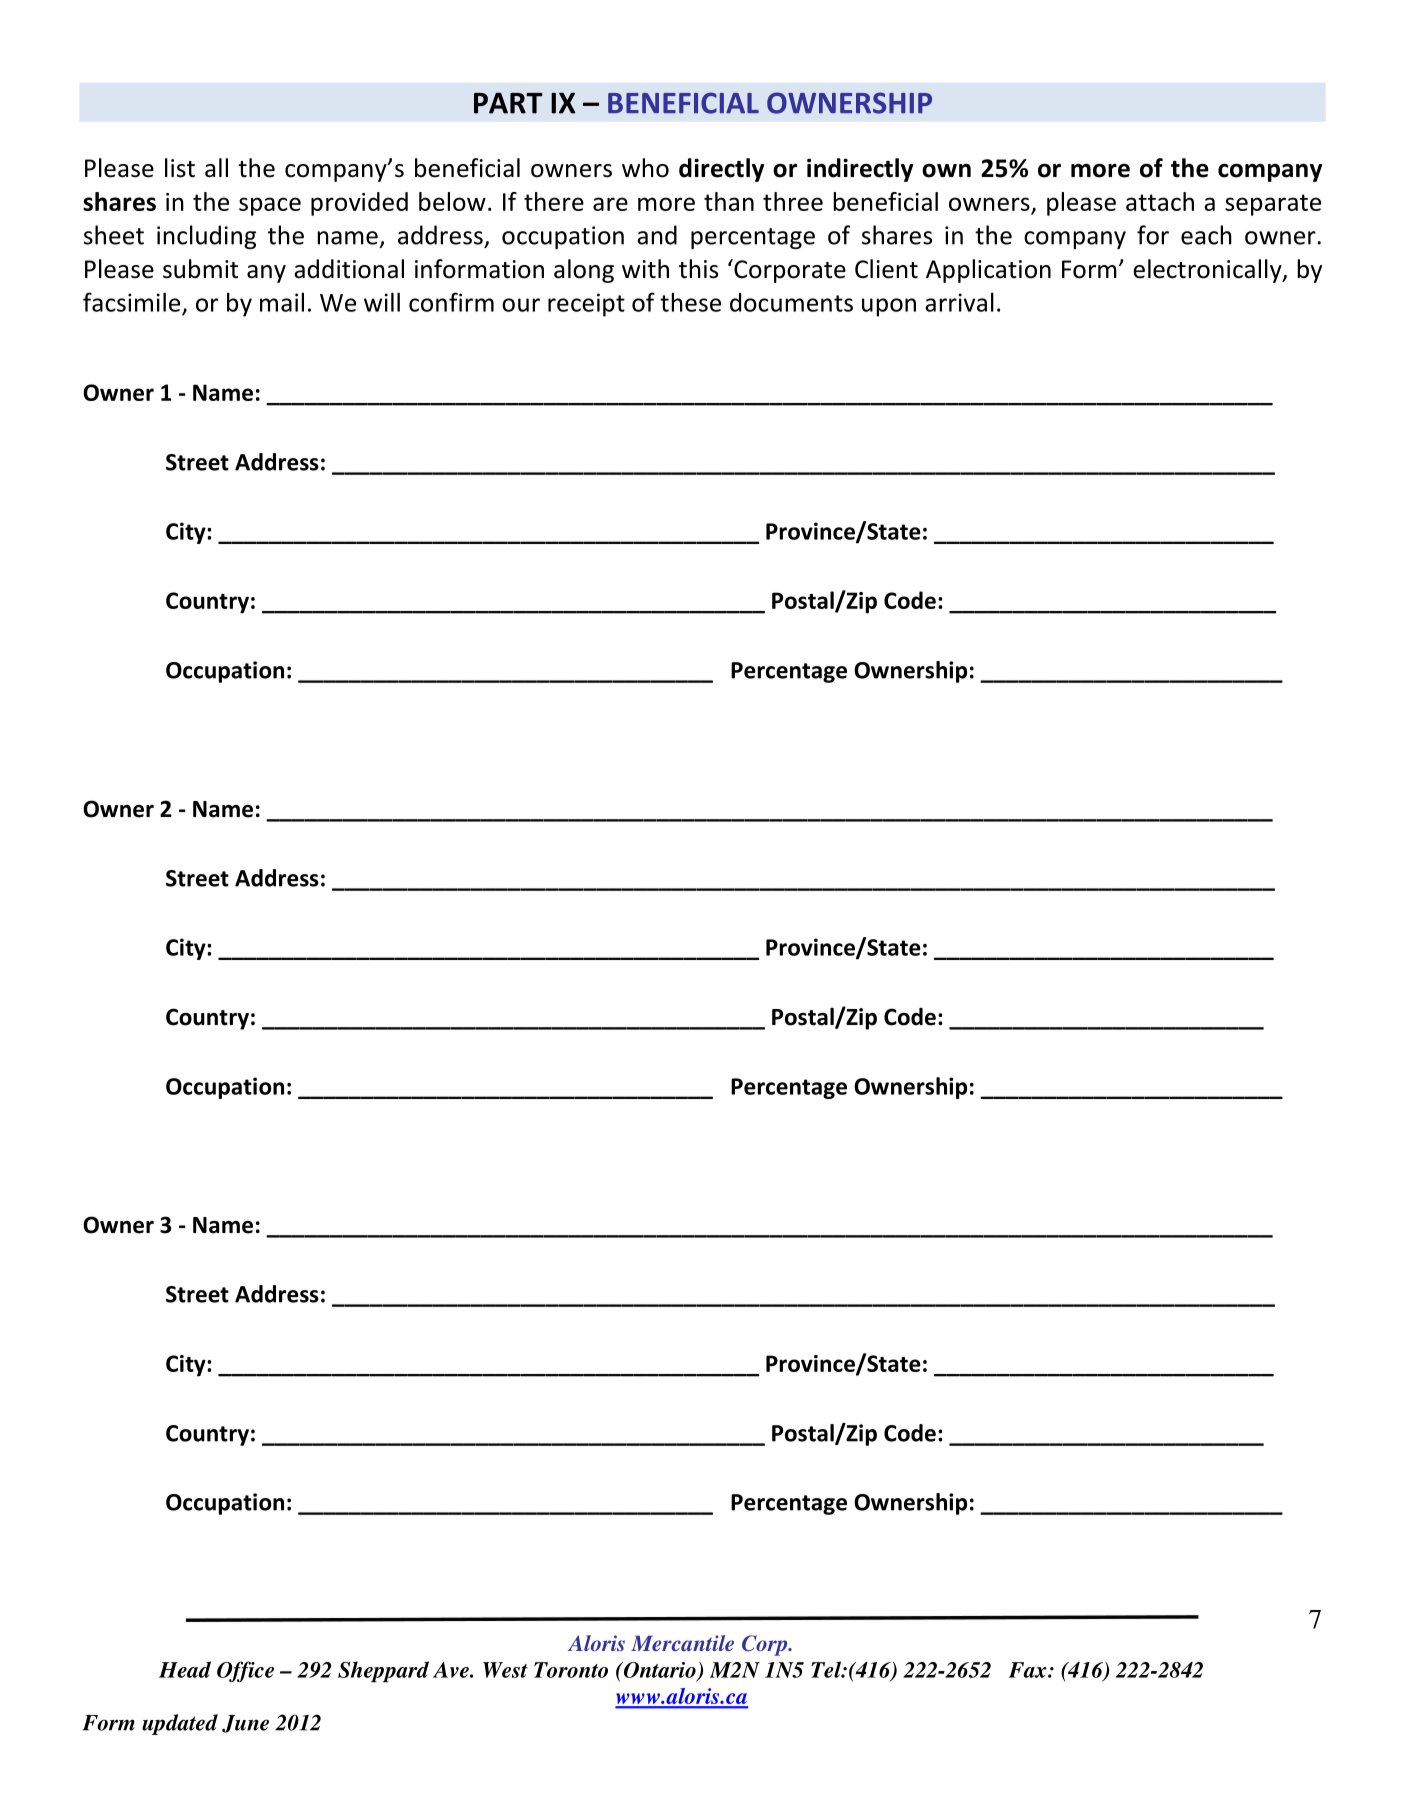 The height and width of the page is (1818, 1405). What do you see at coordinates (645, 168) in the page?
I see `who` at bounding box center [645, 168].
